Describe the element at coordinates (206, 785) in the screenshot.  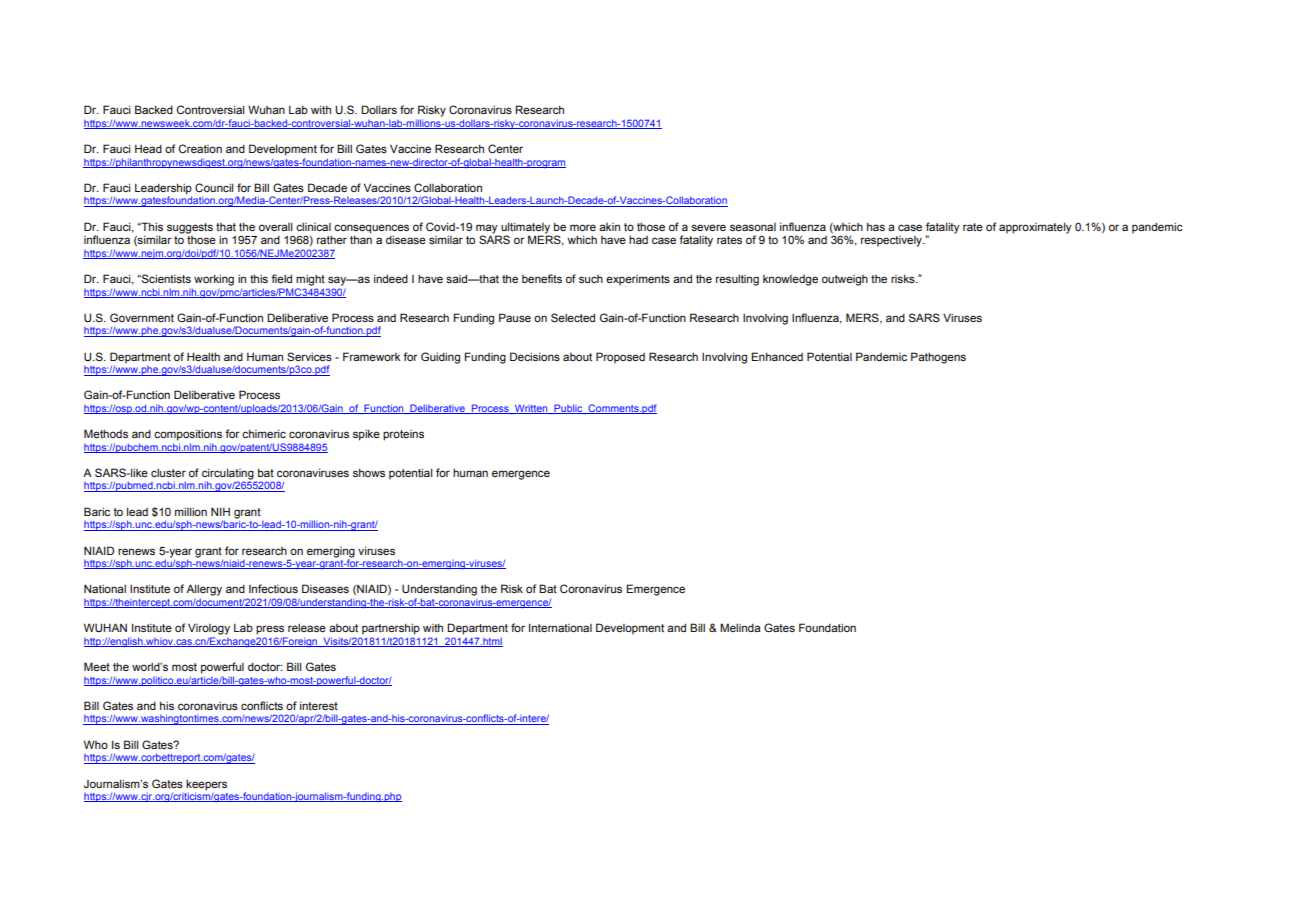
I see `keepers` at that location.
